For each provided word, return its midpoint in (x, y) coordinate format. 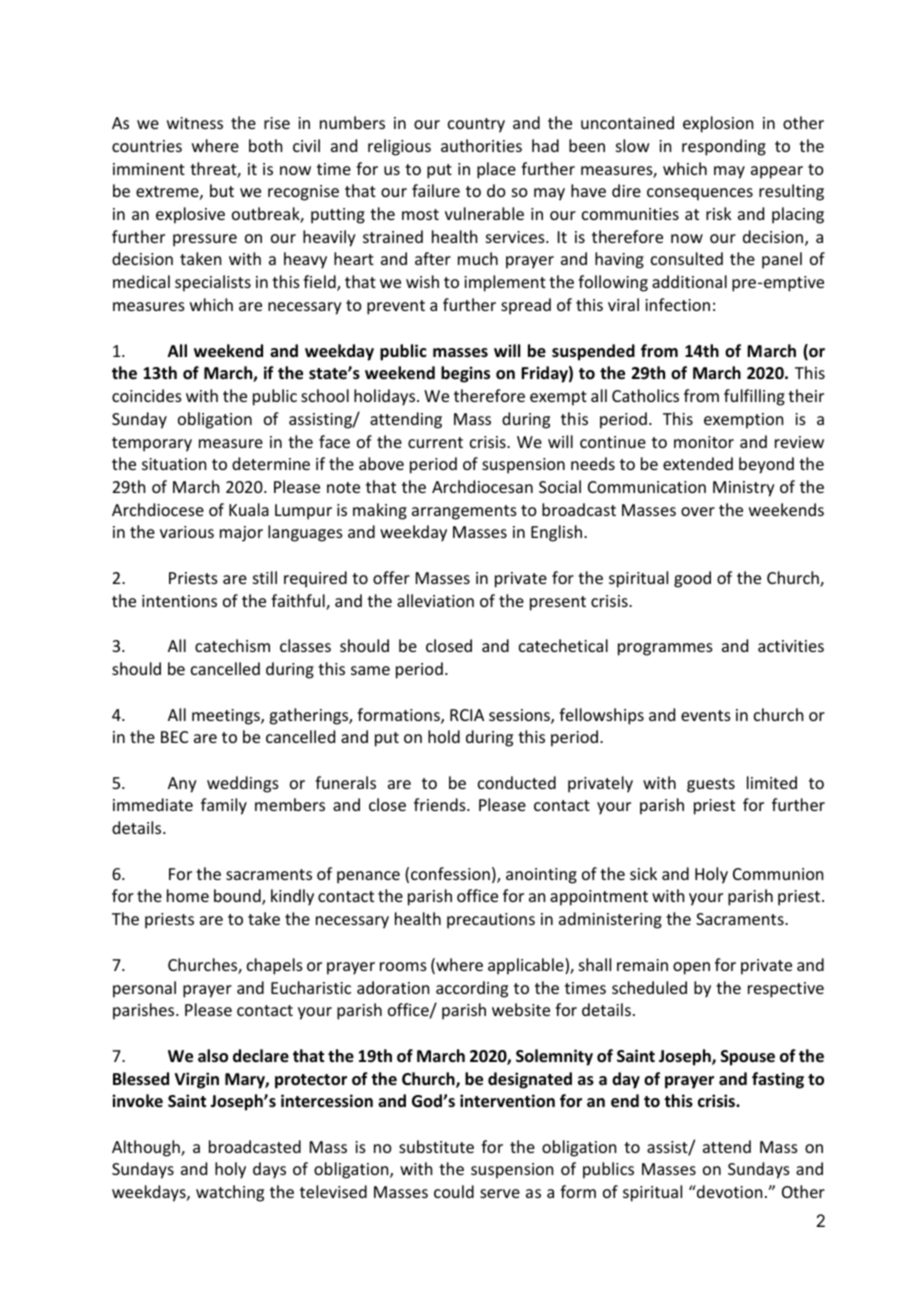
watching (230, 1193)
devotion (728, 1191)
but (222, 190)
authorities (481, 145)
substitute (436, 1146)
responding (724, 147)
